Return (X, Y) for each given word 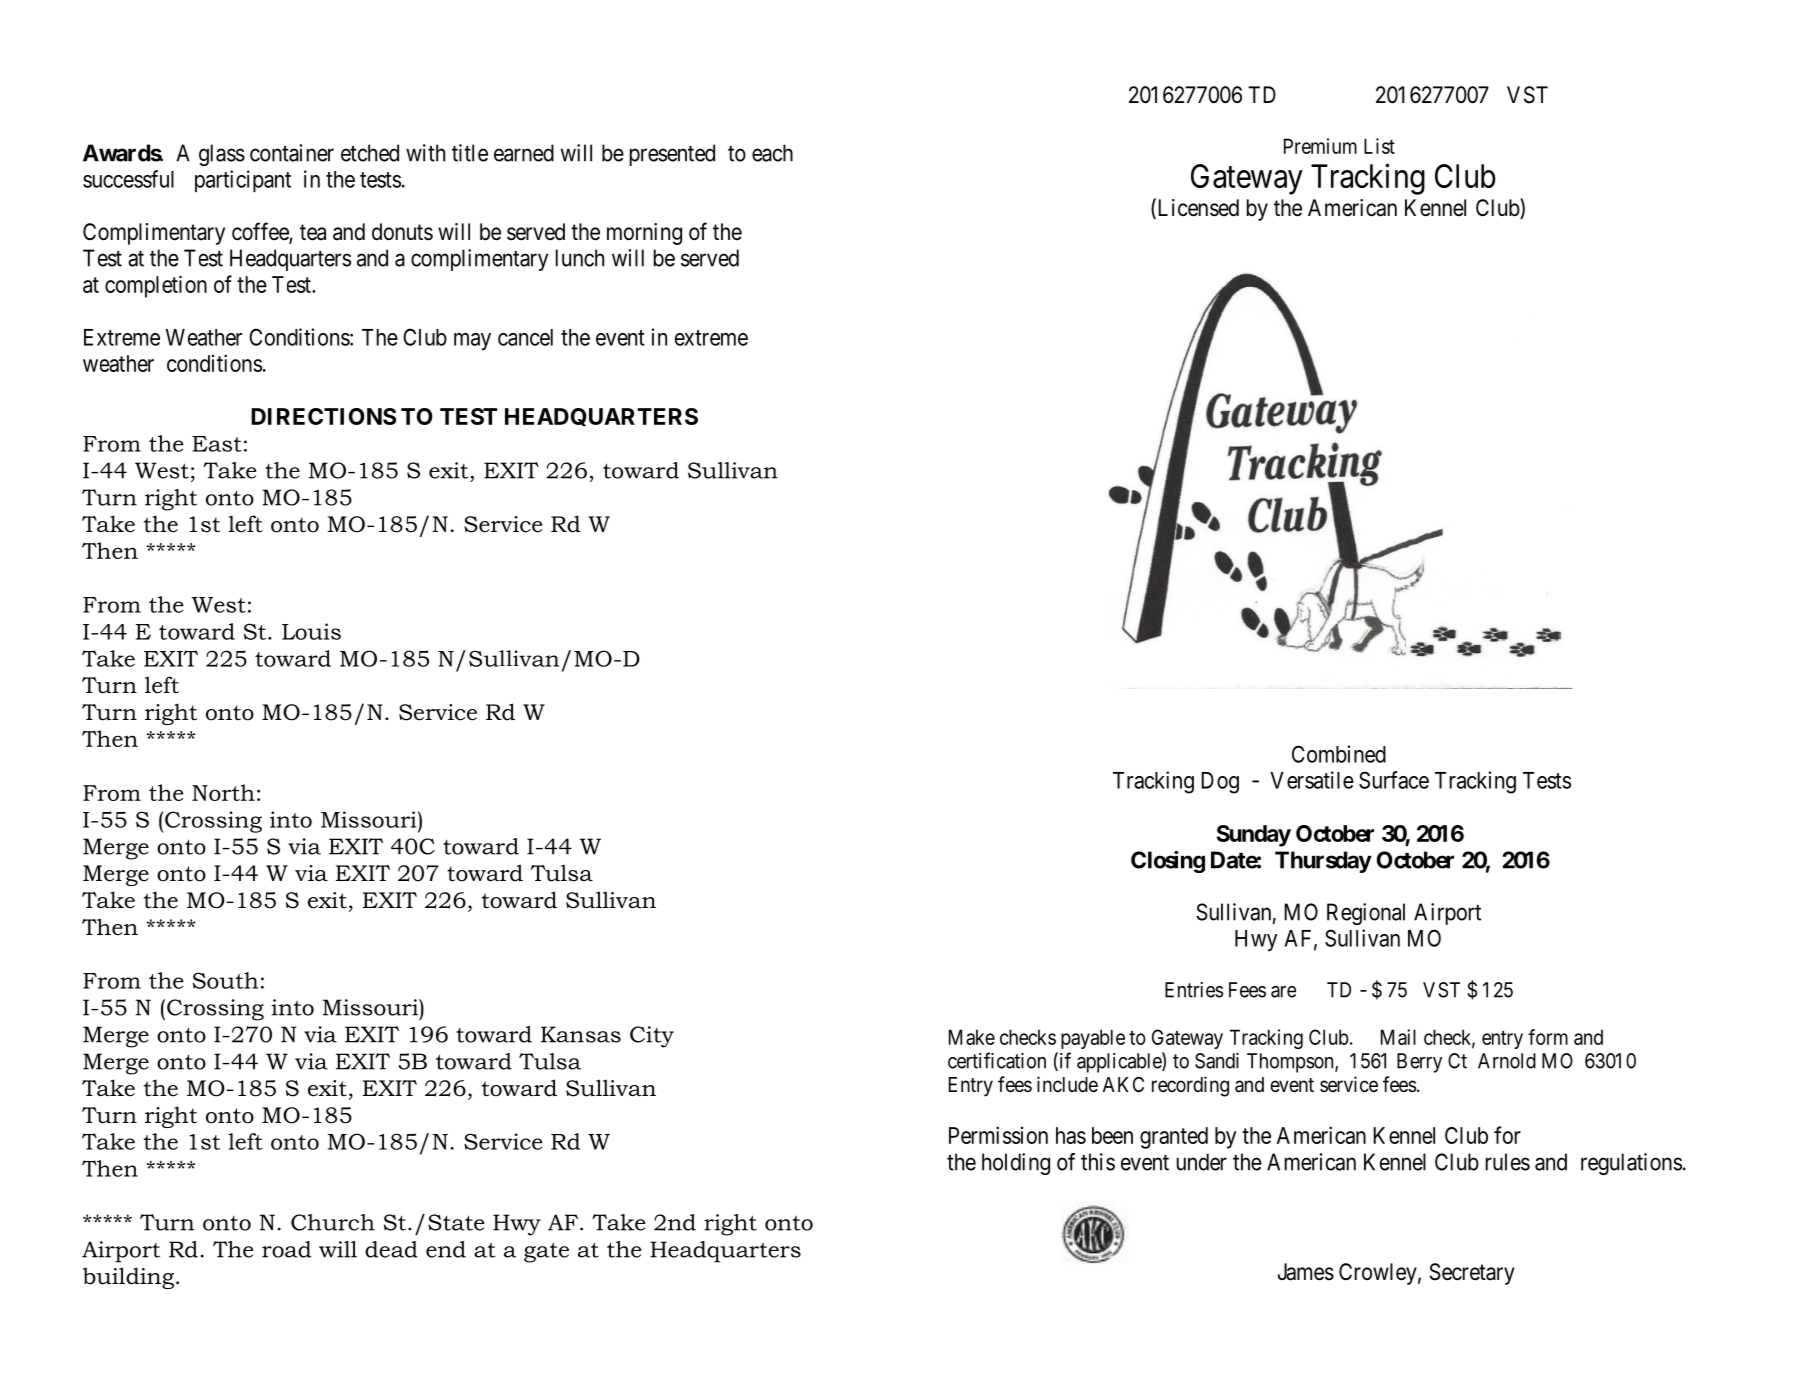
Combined (1339, 754)
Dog (1220, 783)
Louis (311, 631)
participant (243, 181)
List (1379, 146)
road (286, 1249)
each (772, 153)
